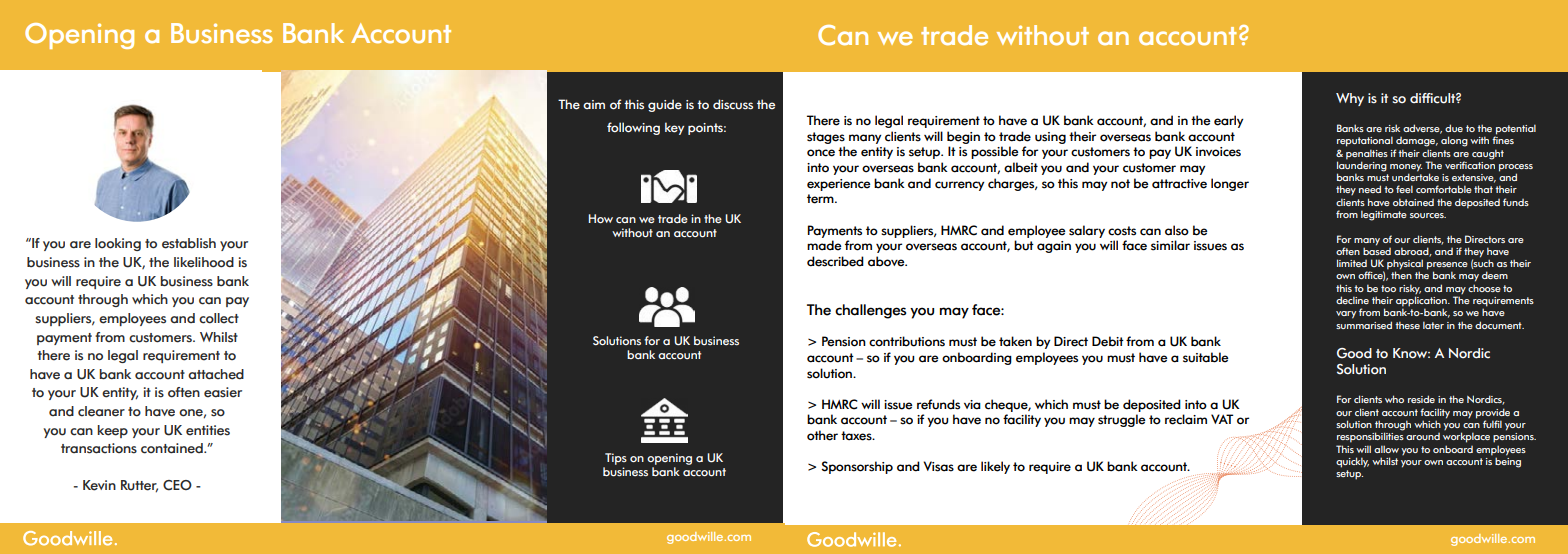  I want to click on quickly, so click(1352, 462).
